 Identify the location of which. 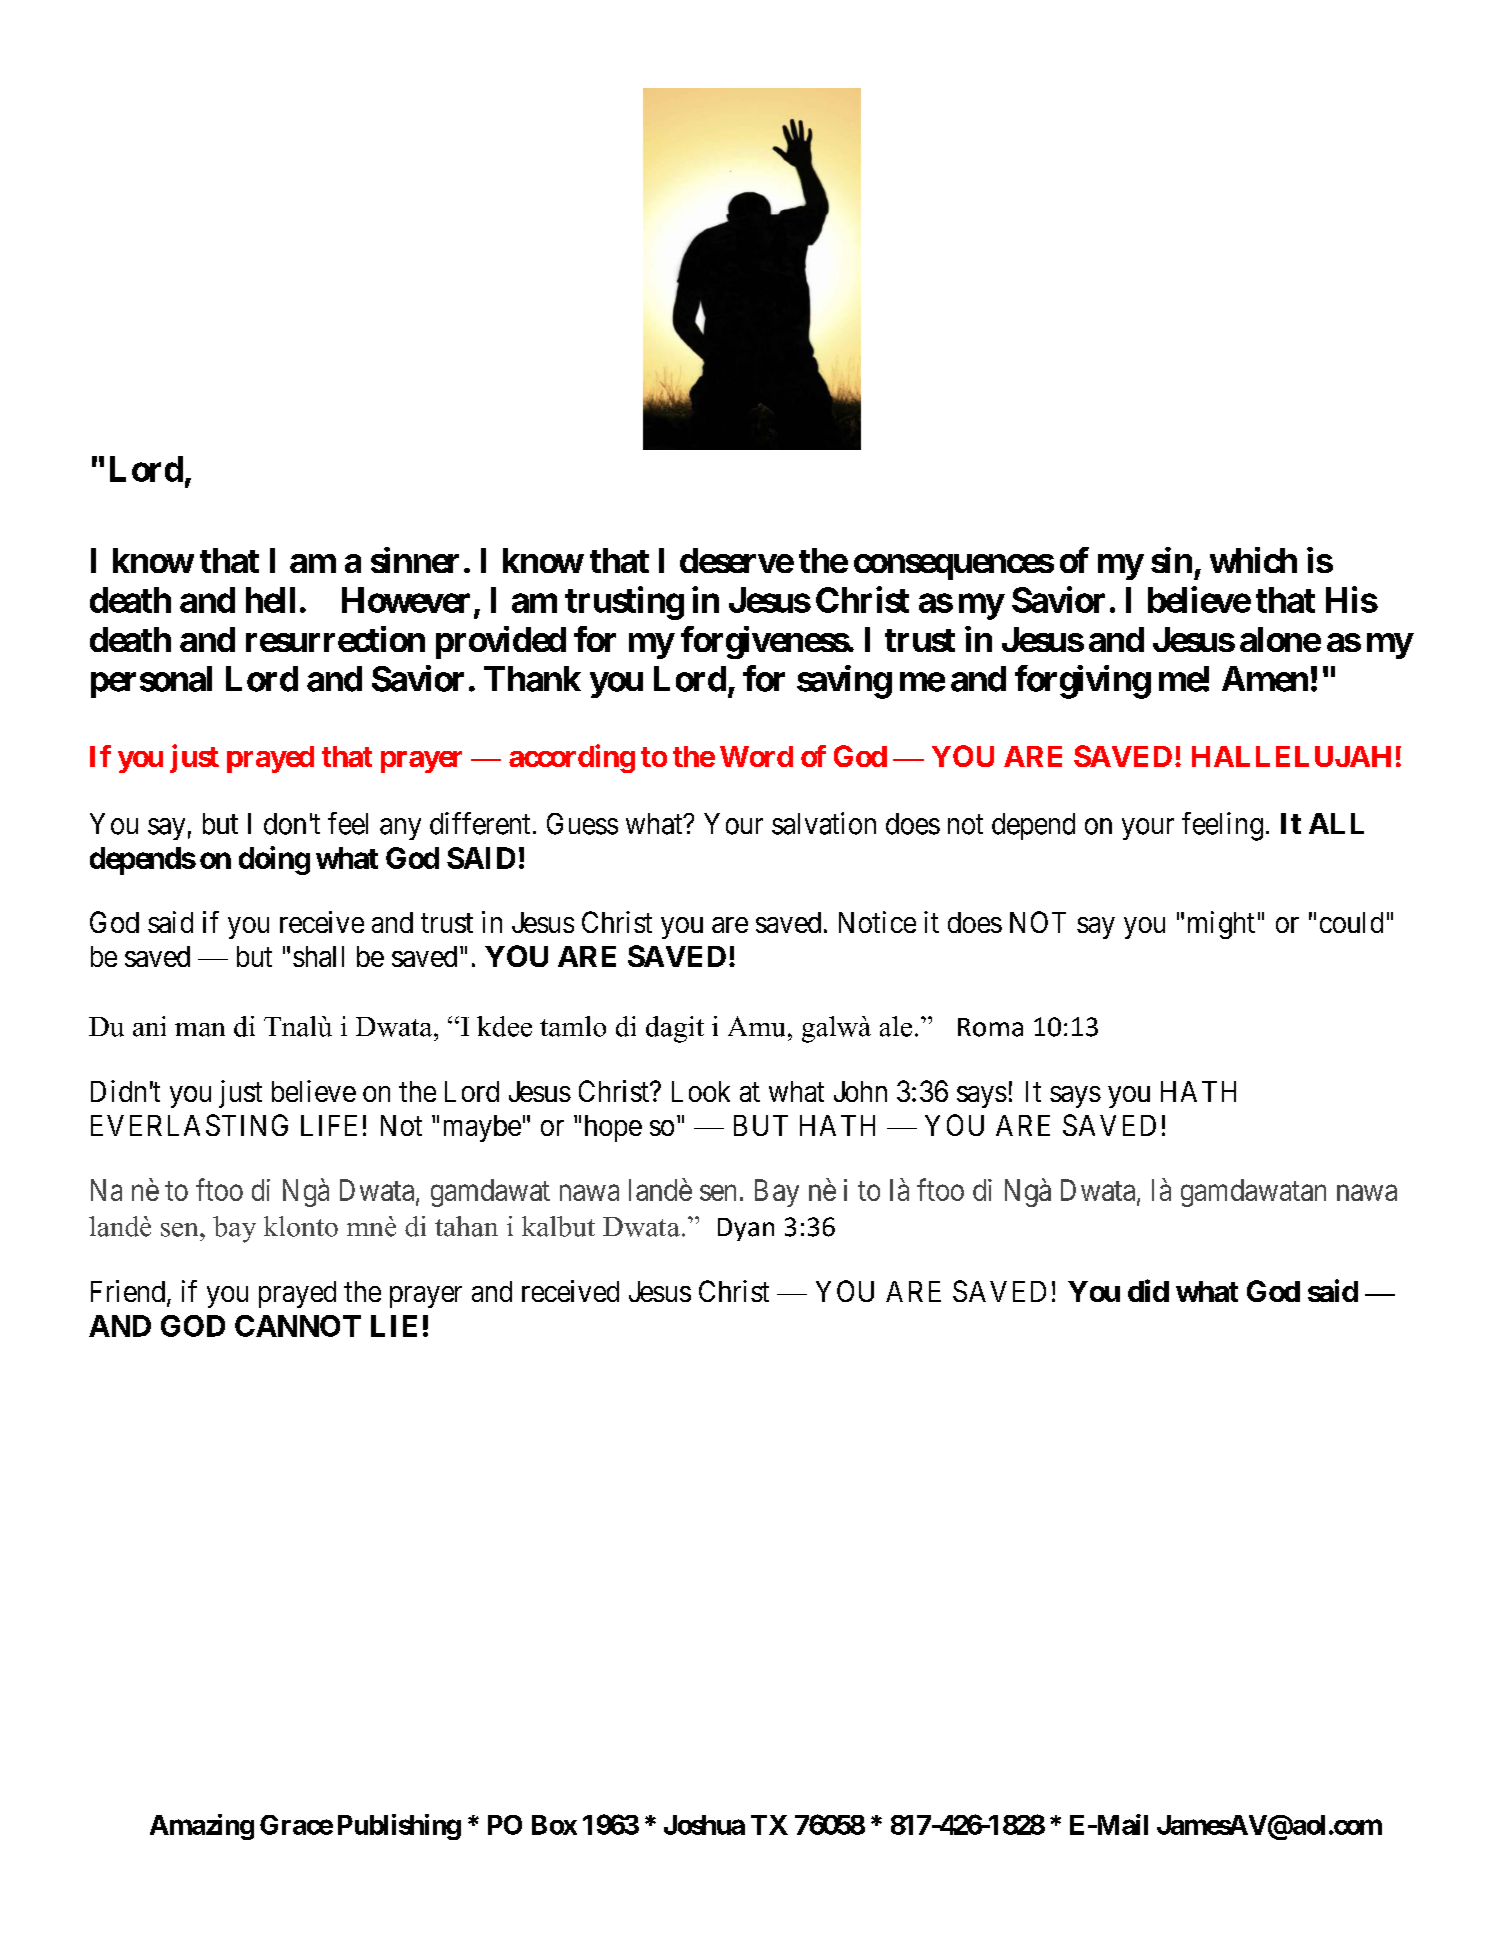
(1253, 560).
